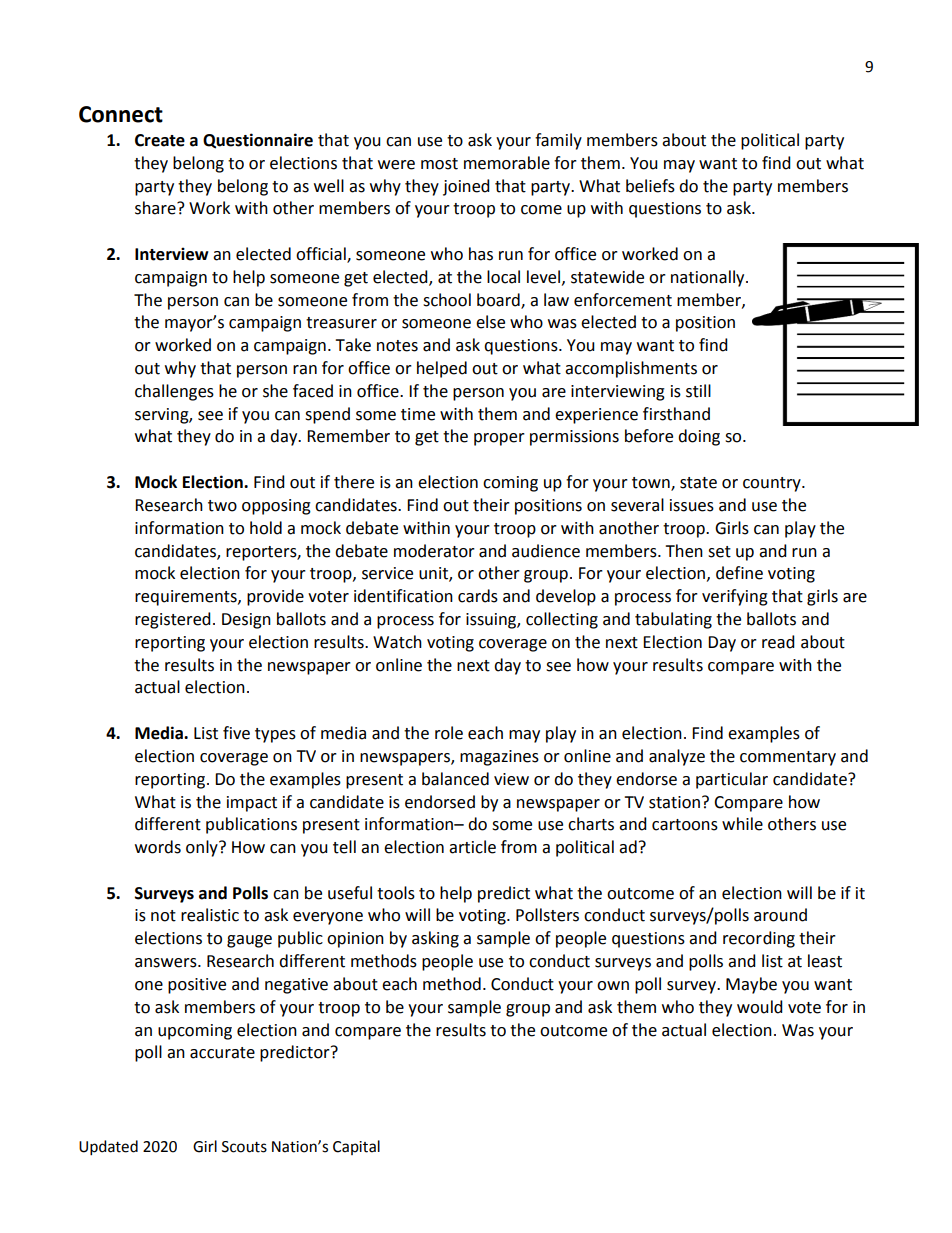 This screenshot has height=1233, width=952. What do you see at coordinates (160, 140) in the screenshot?
I see `Create` at bounding box center [160, 140].
